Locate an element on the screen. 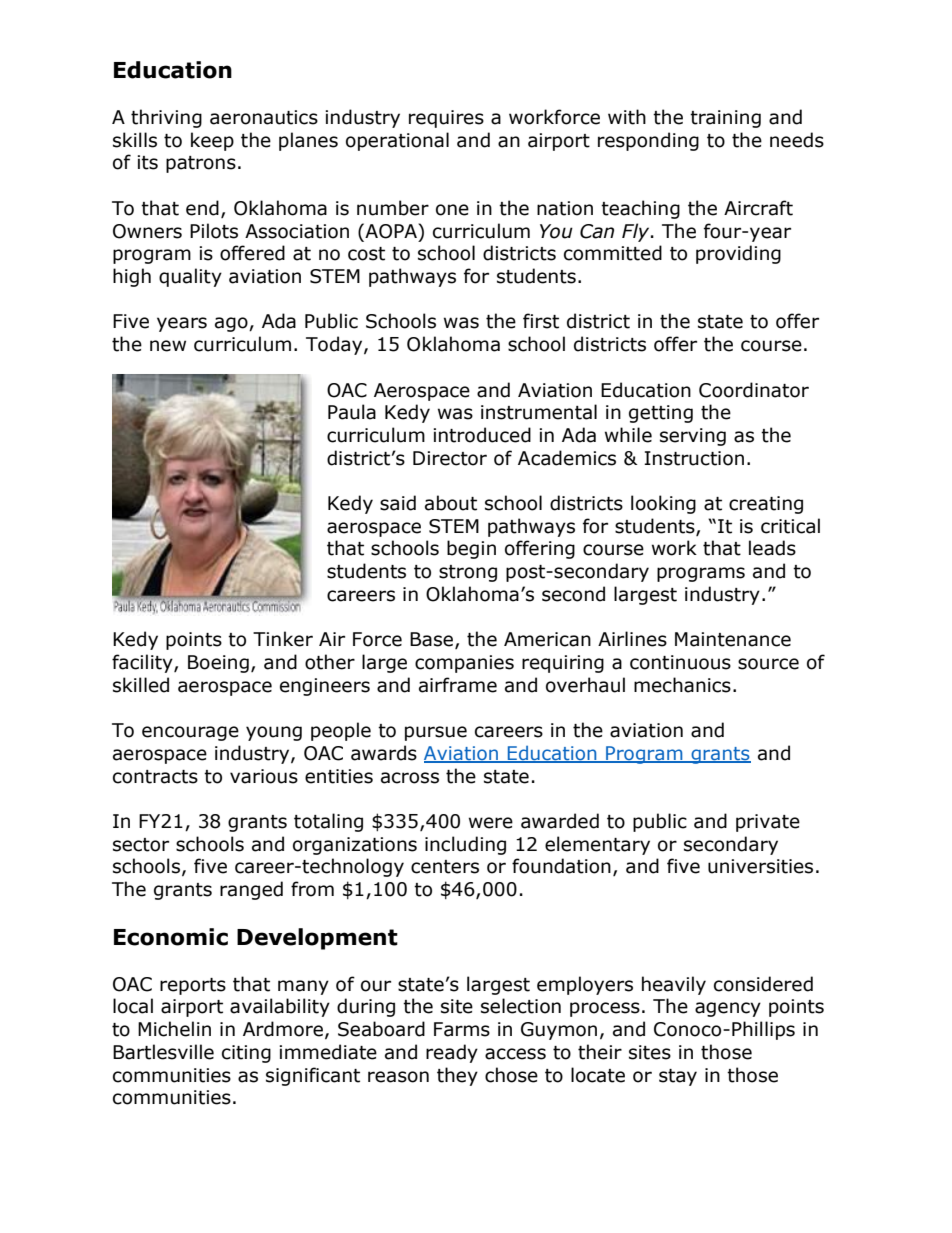  Tinker is located at coordinates (283, 639).
